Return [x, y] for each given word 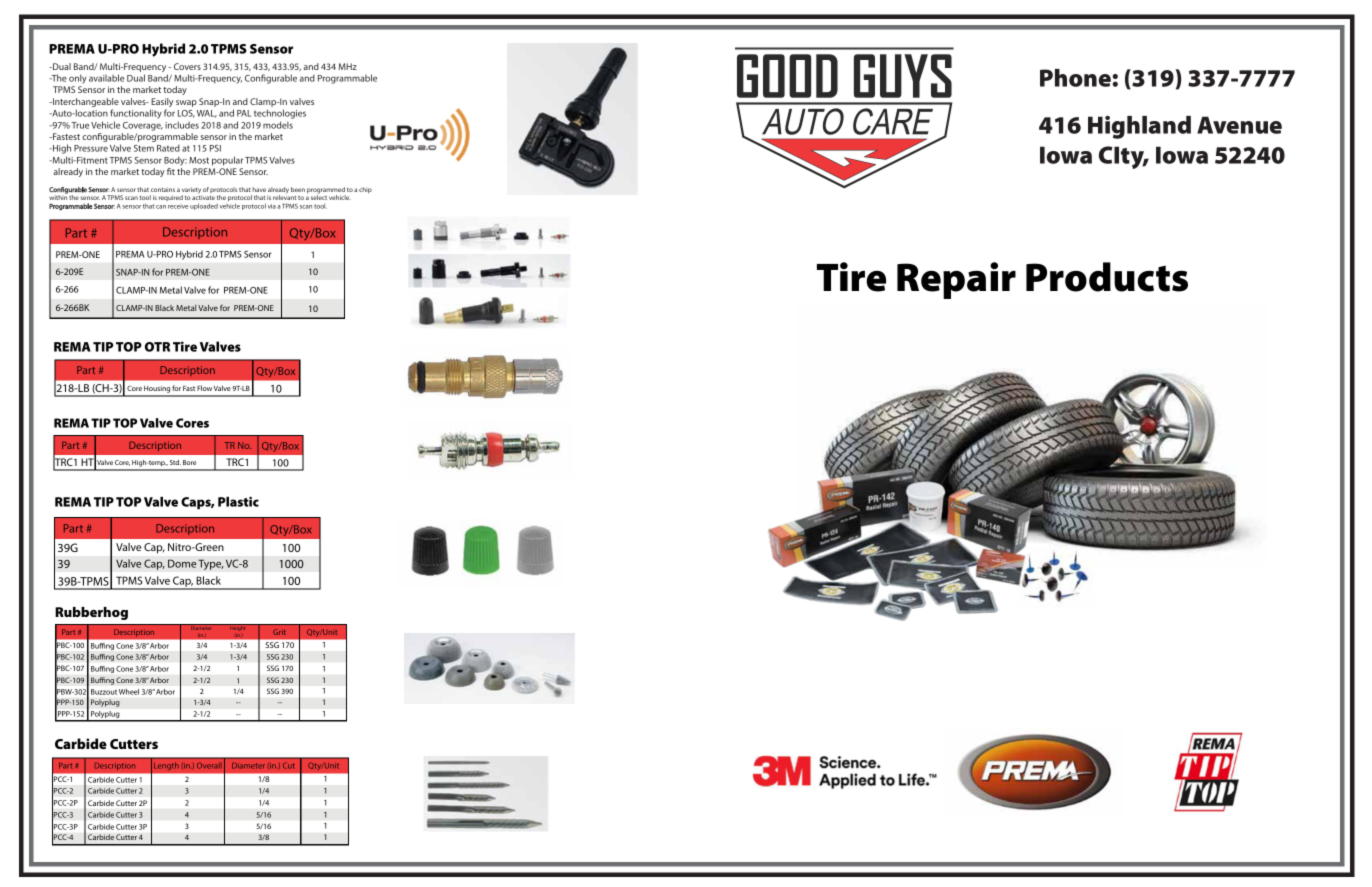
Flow [204, 388]
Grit [279, 632]
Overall [209, 766]
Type [211, 564]
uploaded [204, 206]
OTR [157, 347]
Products [1107, 277]
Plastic [238, 502]
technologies [280, 114]
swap [186, 103]
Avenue [1239, 125]
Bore [189, 462]
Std [175, 462]
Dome [182, 563]
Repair [956, 280]
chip [365, 190]
